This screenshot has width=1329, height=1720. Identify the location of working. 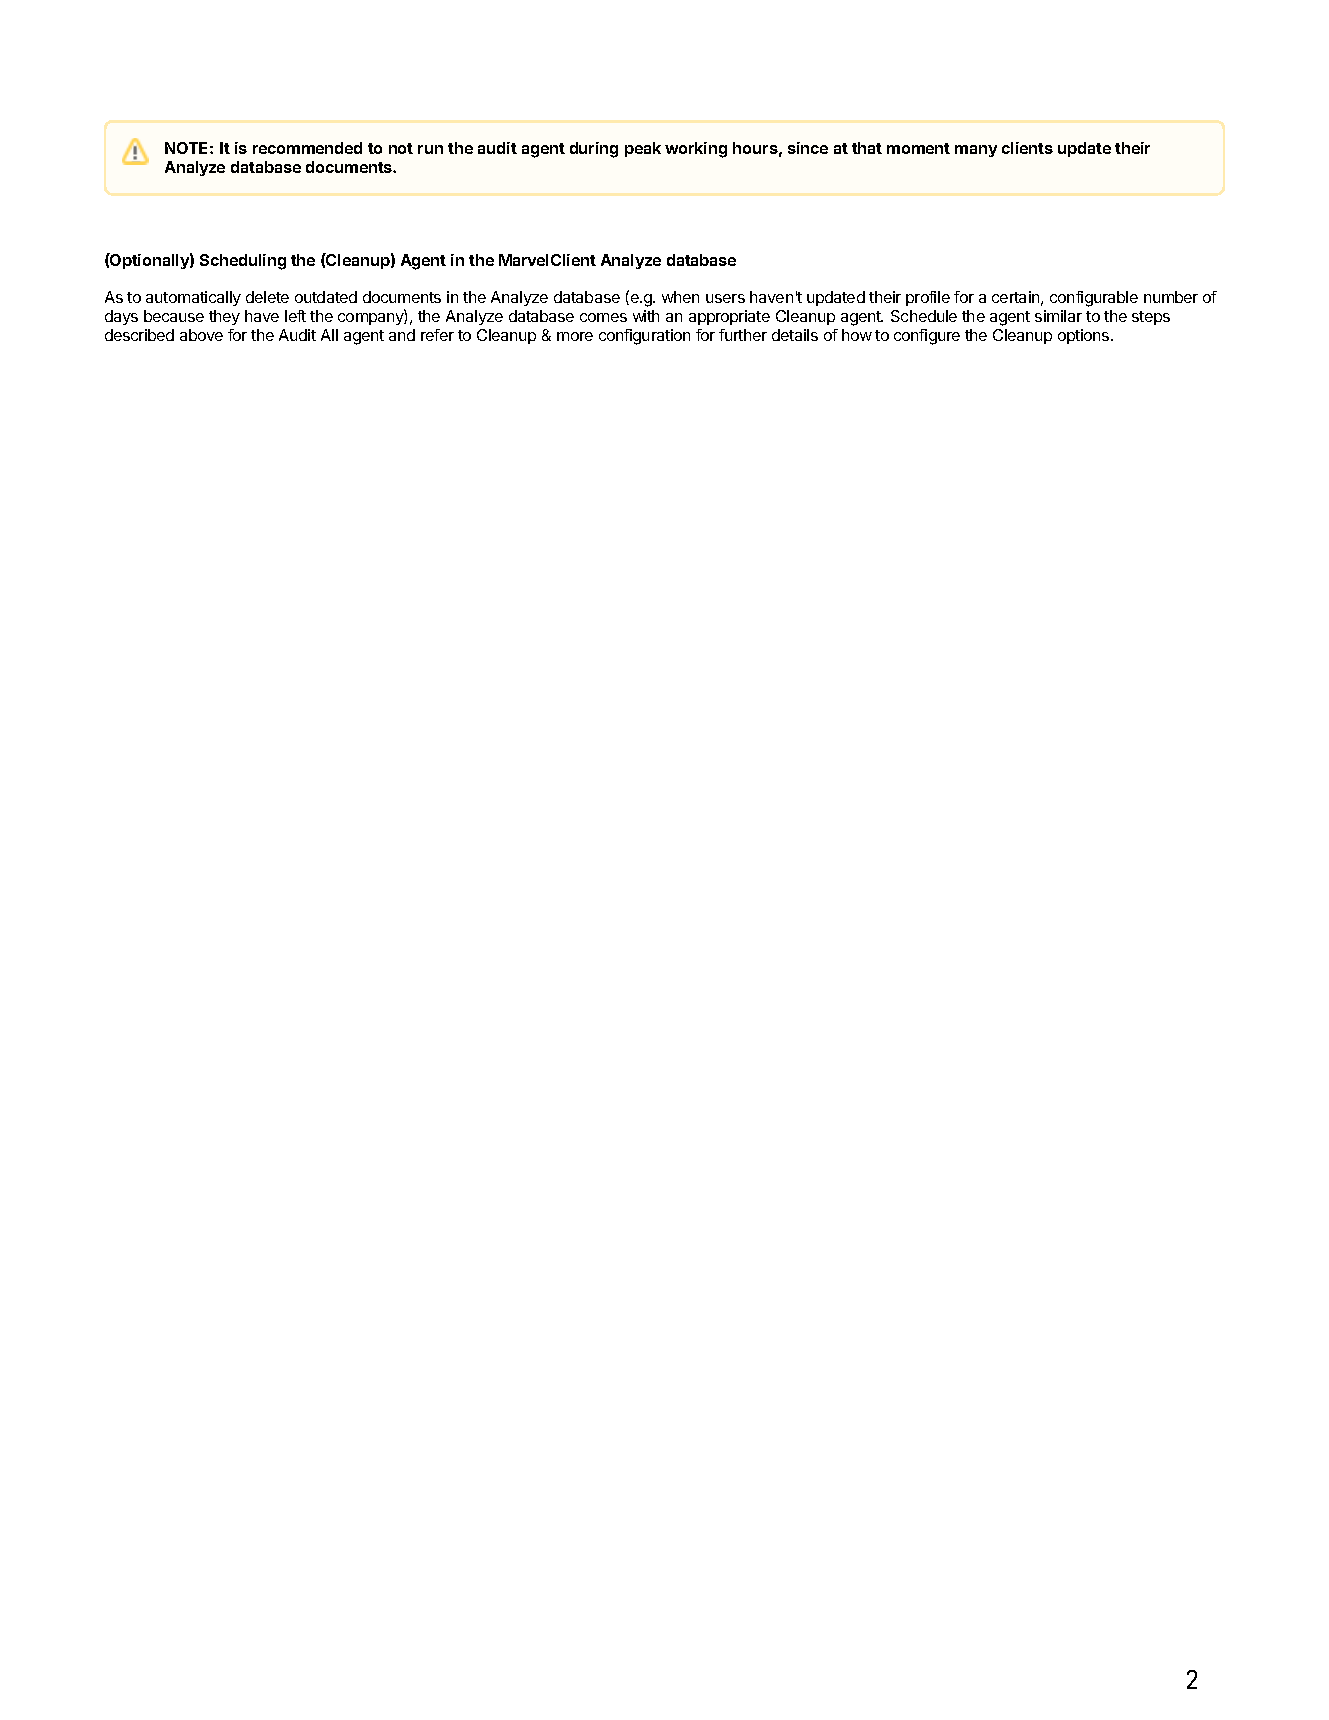
(696, 150).
